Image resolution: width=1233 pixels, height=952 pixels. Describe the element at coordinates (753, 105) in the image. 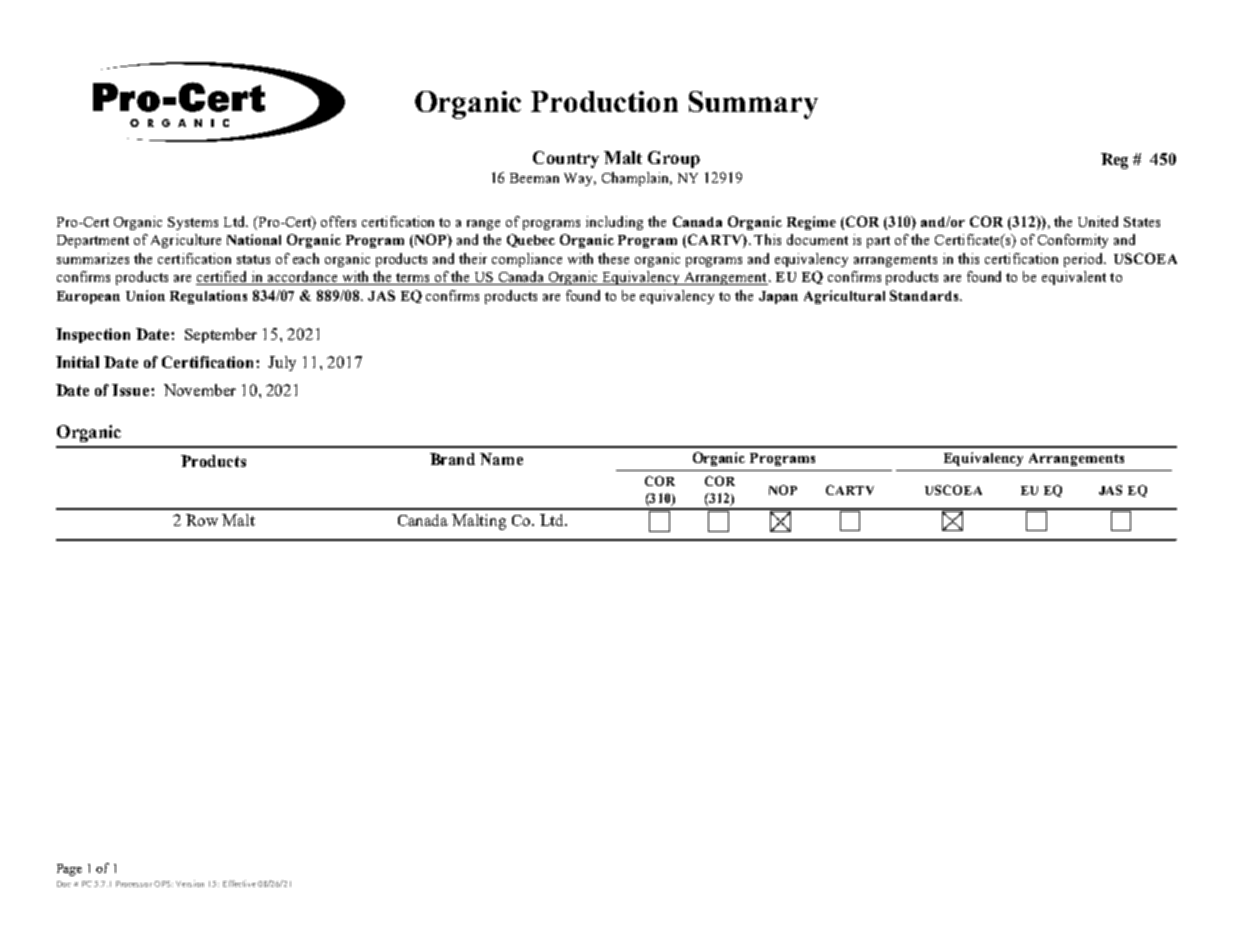

I see `Summary` at that location.
